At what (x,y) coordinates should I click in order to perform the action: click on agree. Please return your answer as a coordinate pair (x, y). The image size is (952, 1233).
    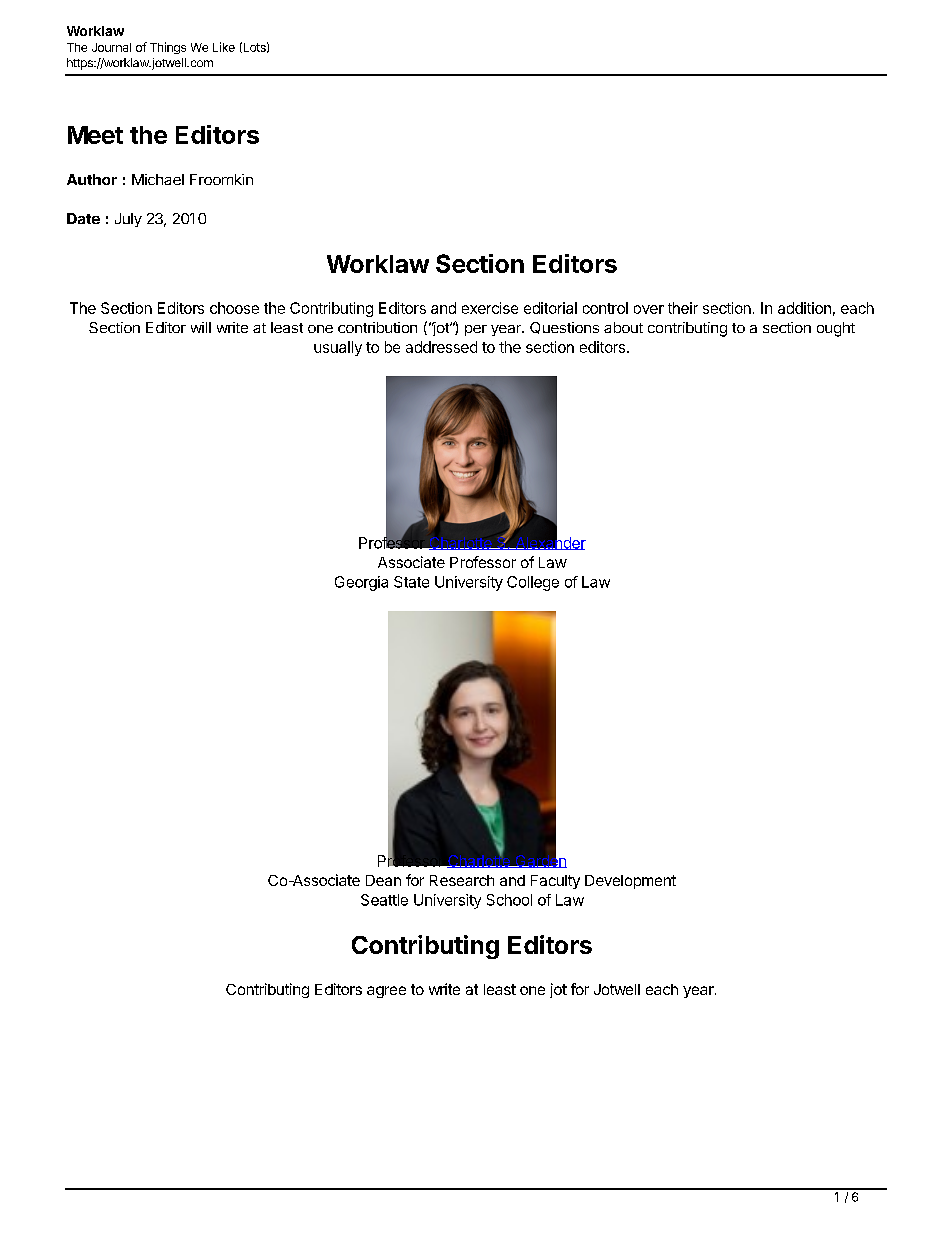
    Looking at the image, I should click on (386, 992).
